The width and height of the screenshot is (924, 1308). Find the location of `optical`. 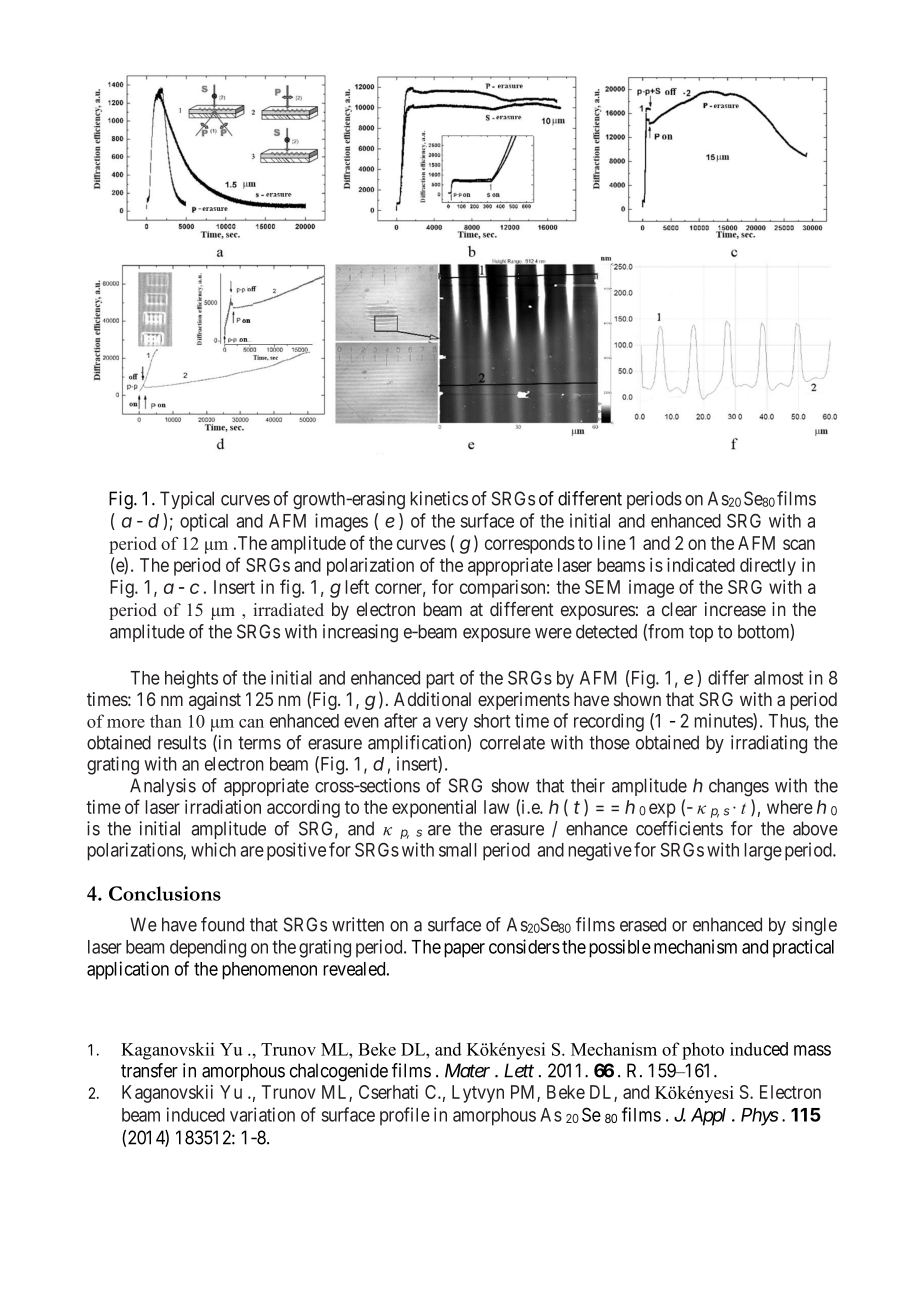

optical is located at coordinates (204, 522).
